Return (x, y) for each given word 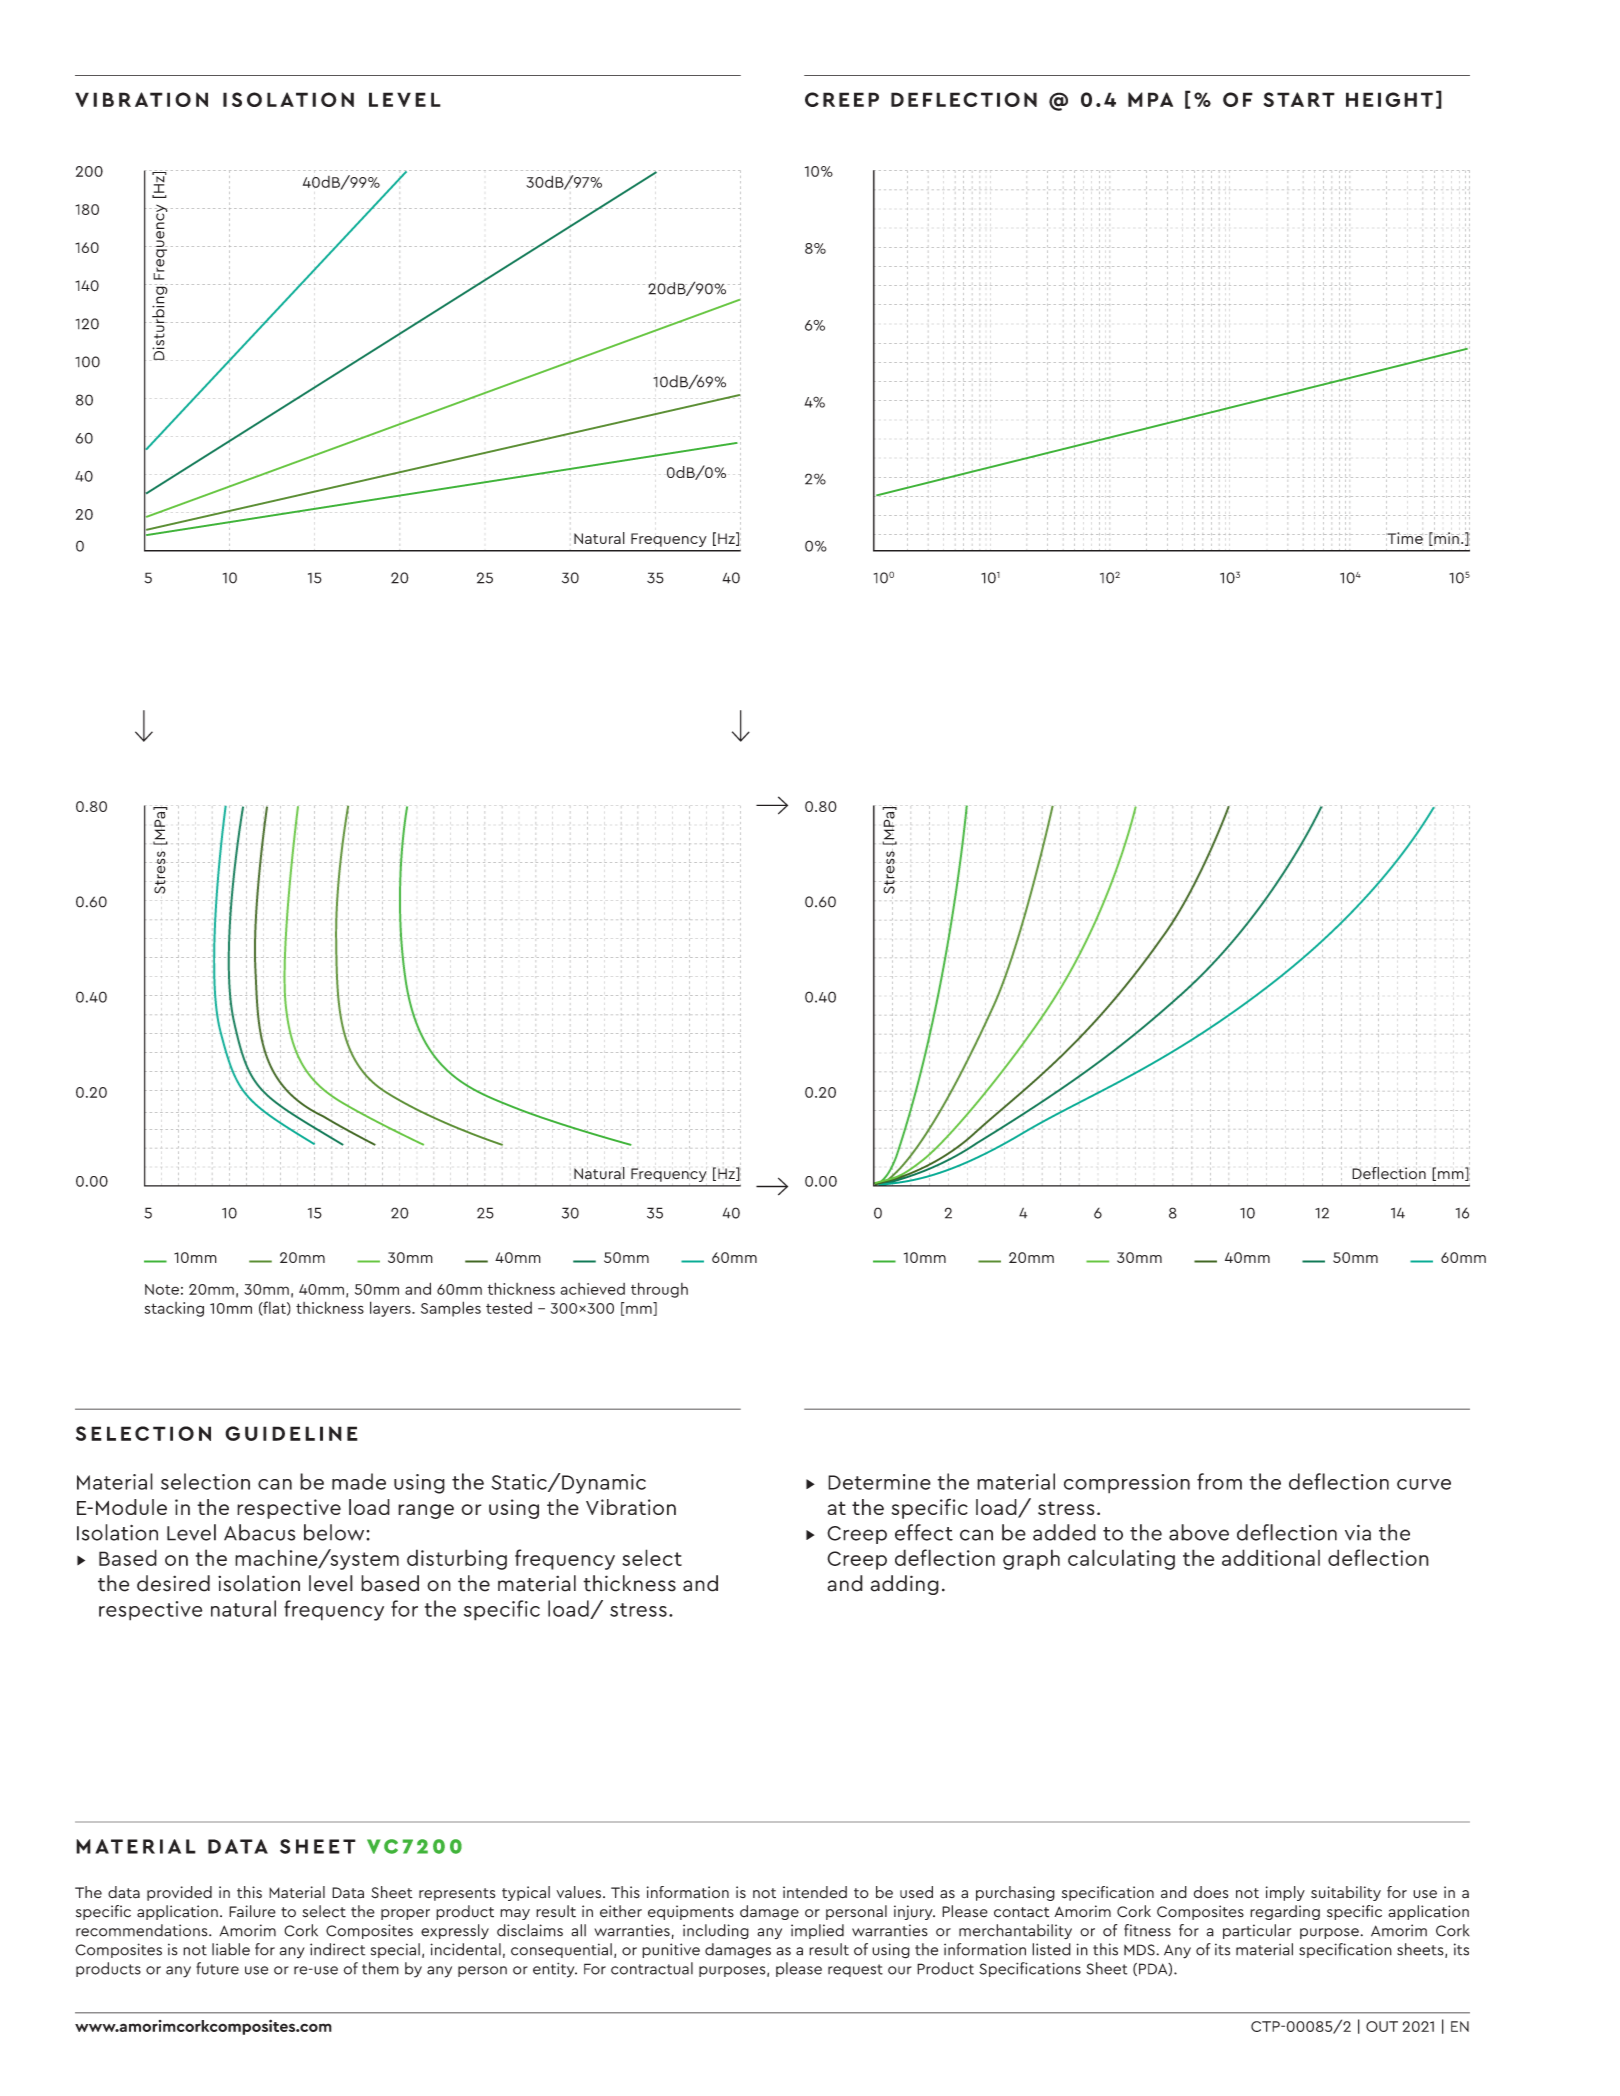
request (855, 1970)
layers (391, 1309)
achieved (592, 1289)
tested (509, 1308)
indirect (337, 1949)
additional (1271, 1557)
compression (1127, 1484)
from (1219, 1481)
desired (173, 1583)
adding (904, 1585)
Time (1404, 539)
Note (162, 1289)
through (659, 1290)
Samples (451, 1309)
